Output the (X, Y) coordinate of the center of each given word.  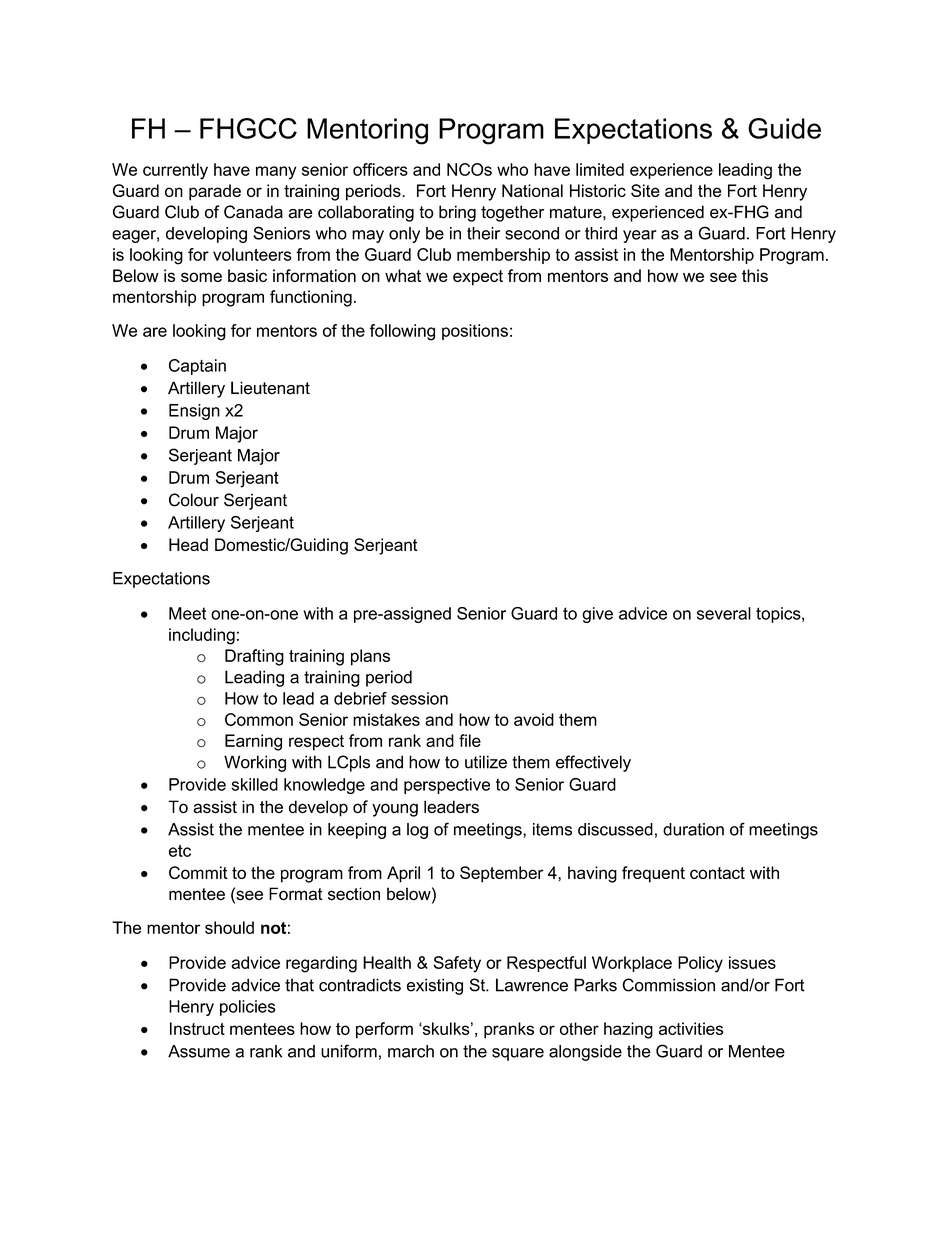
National (532, 190)
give (597, 615)
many (276, 173)
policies (248, 1008)
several (724, 613)
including (202, 636)
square (518, 1054)
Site (645, 190)
